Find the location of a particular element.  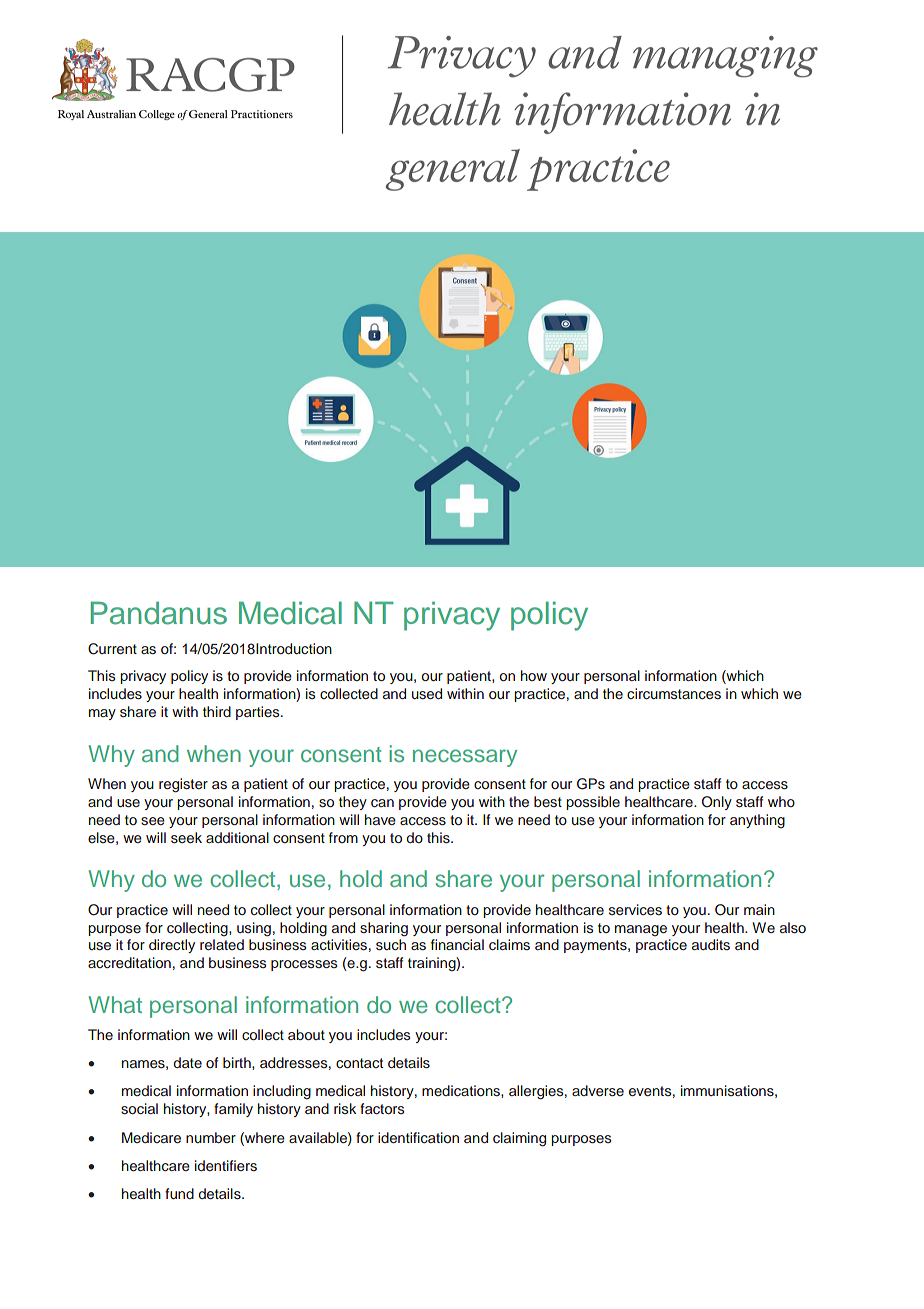

fund is located at coordinates (179, 1193).
